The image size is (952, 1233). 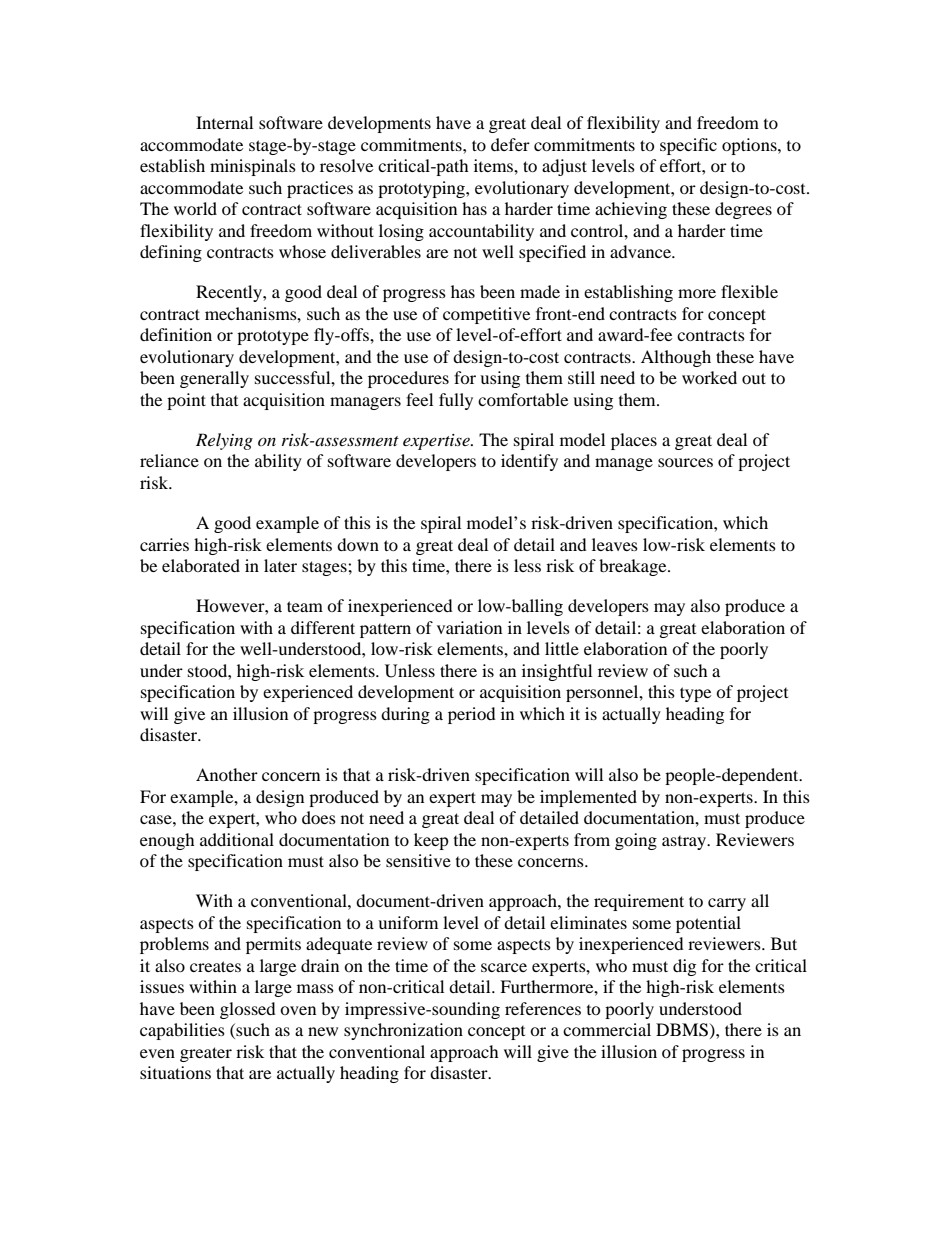 I want to click on synchronization, so click(x=403, y=1031).
